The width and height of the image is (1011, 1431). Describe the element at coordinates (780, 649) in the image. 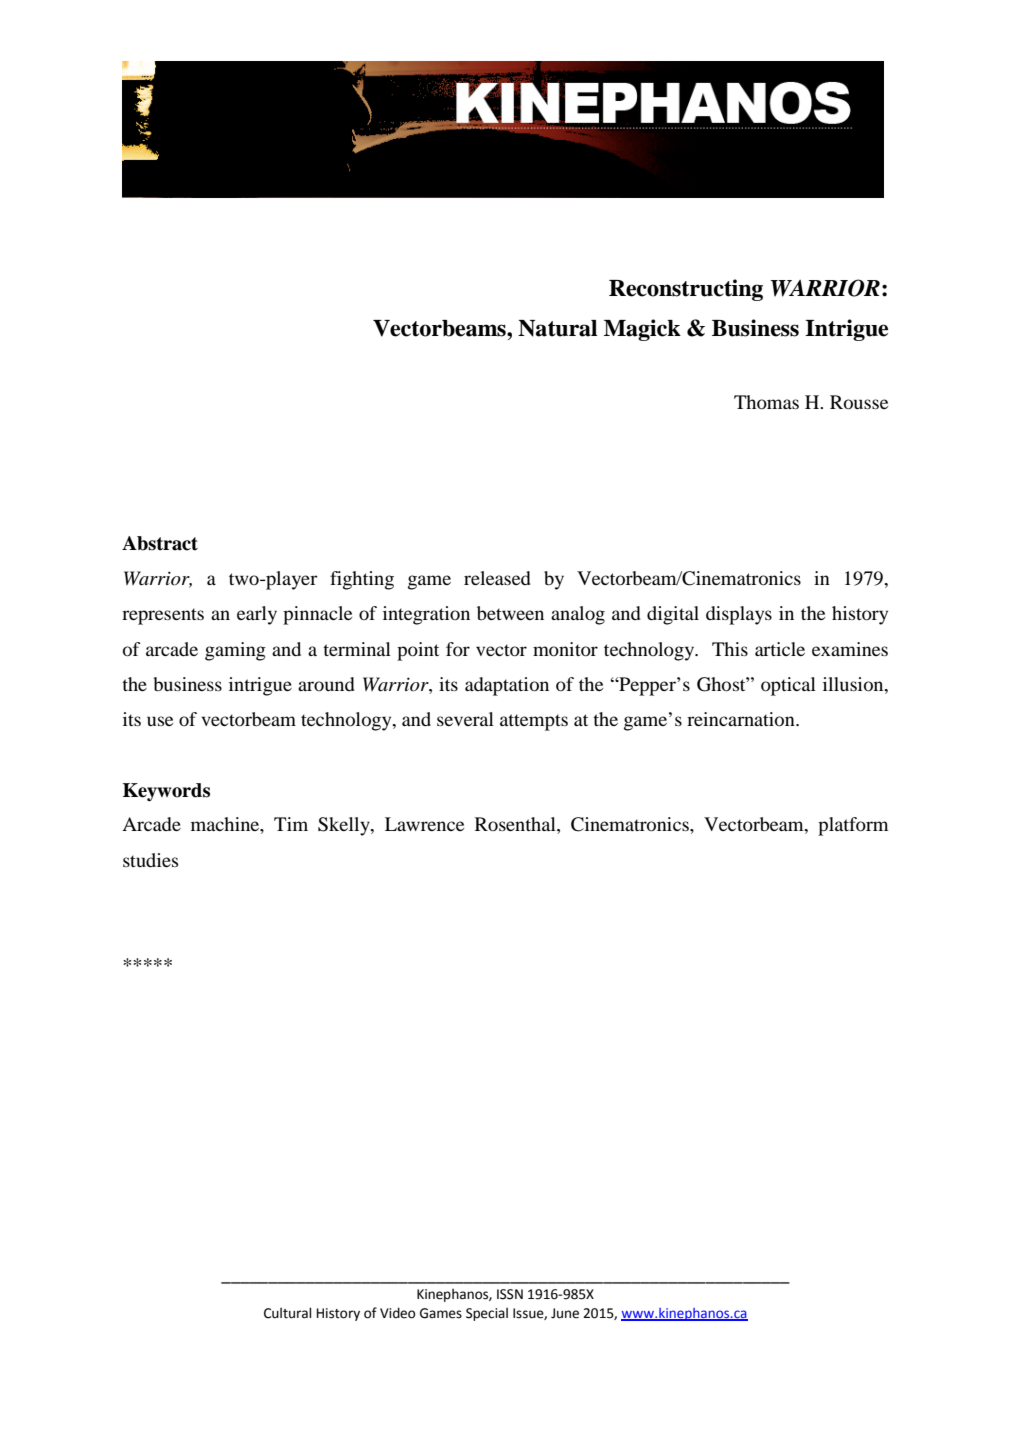

I see `article` at that location.
